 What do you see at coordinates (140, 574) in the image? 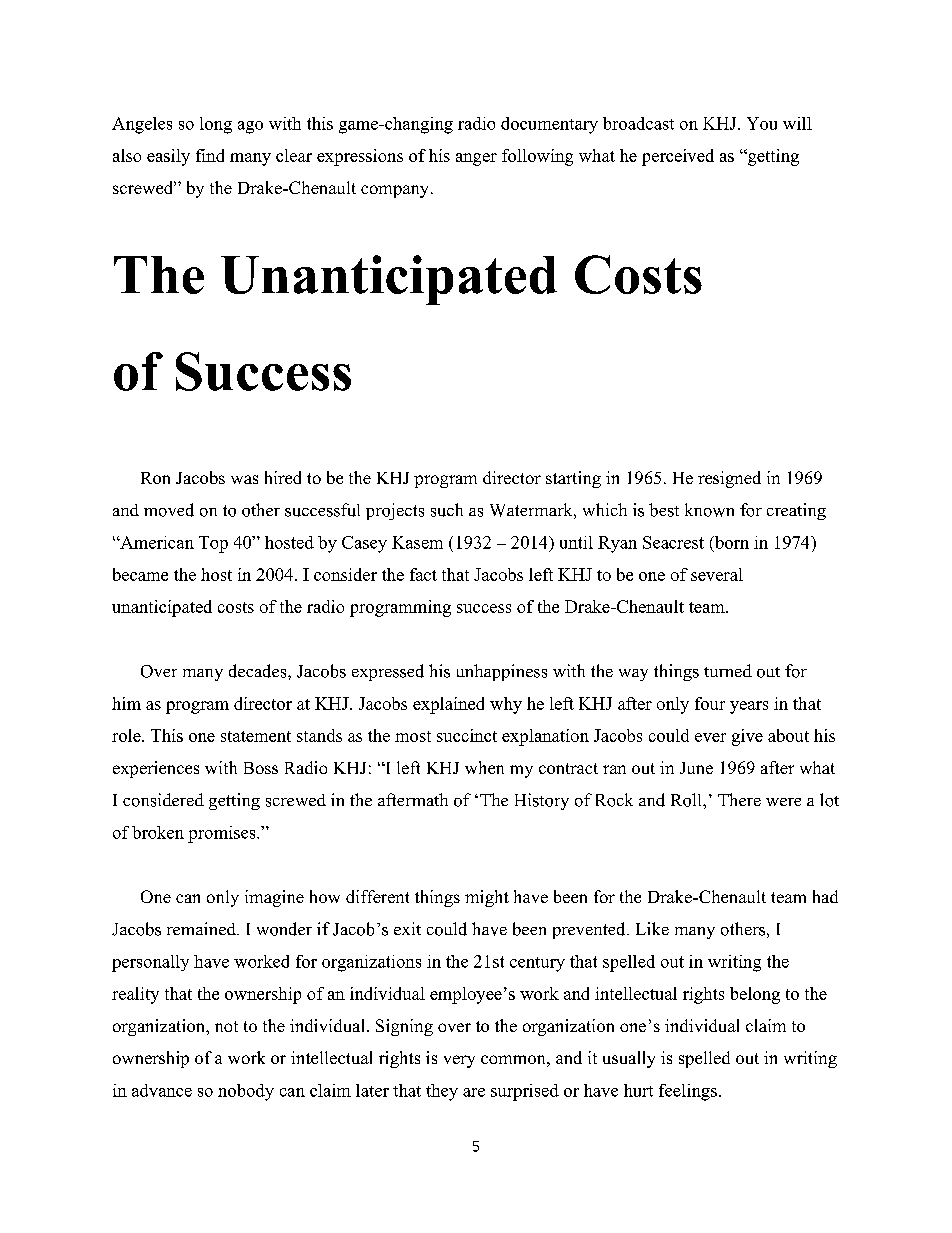
I see `became` at bounding box center [140, 574].
